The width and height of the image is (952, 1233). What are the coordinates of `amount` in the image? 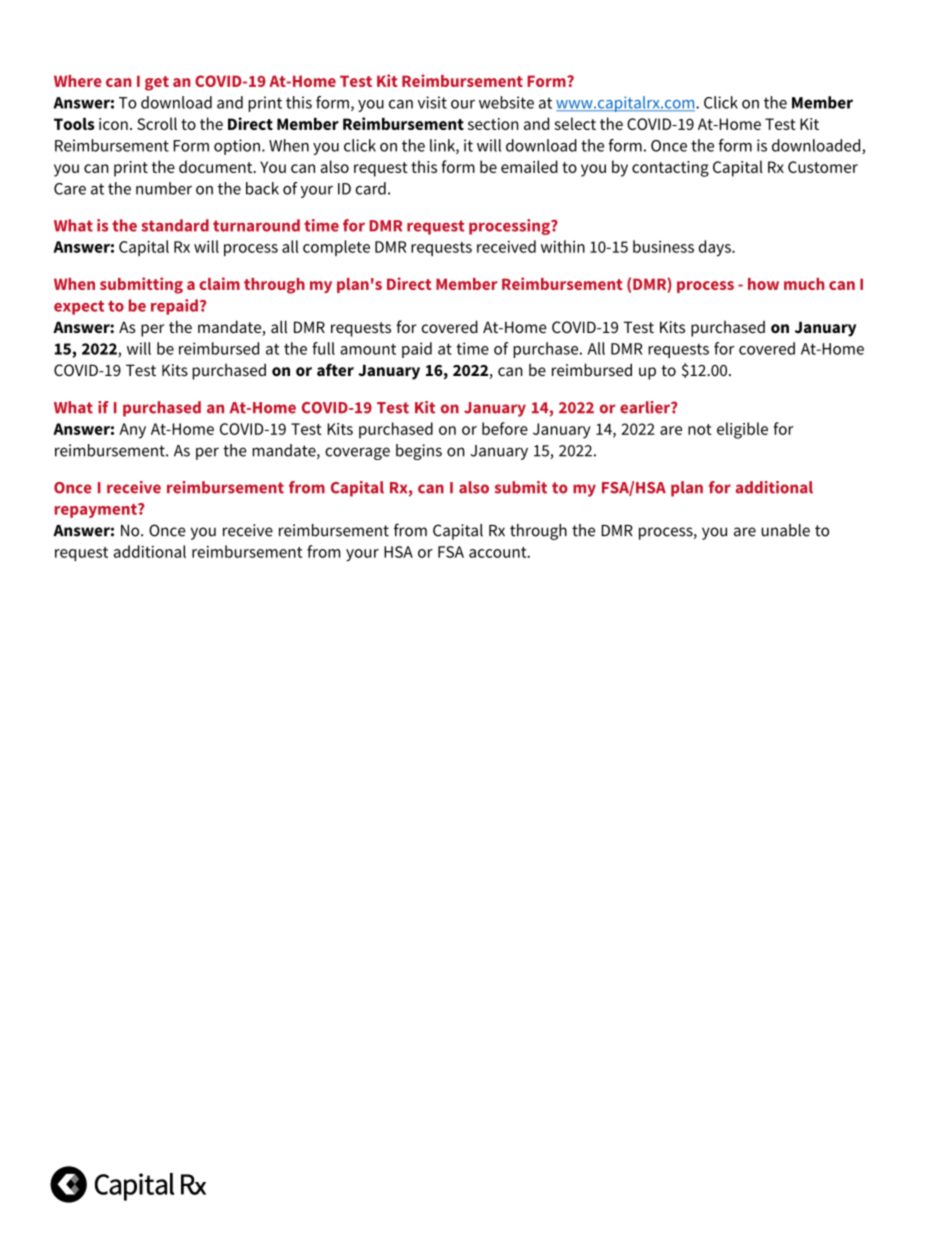 It's located at (368, 349).
